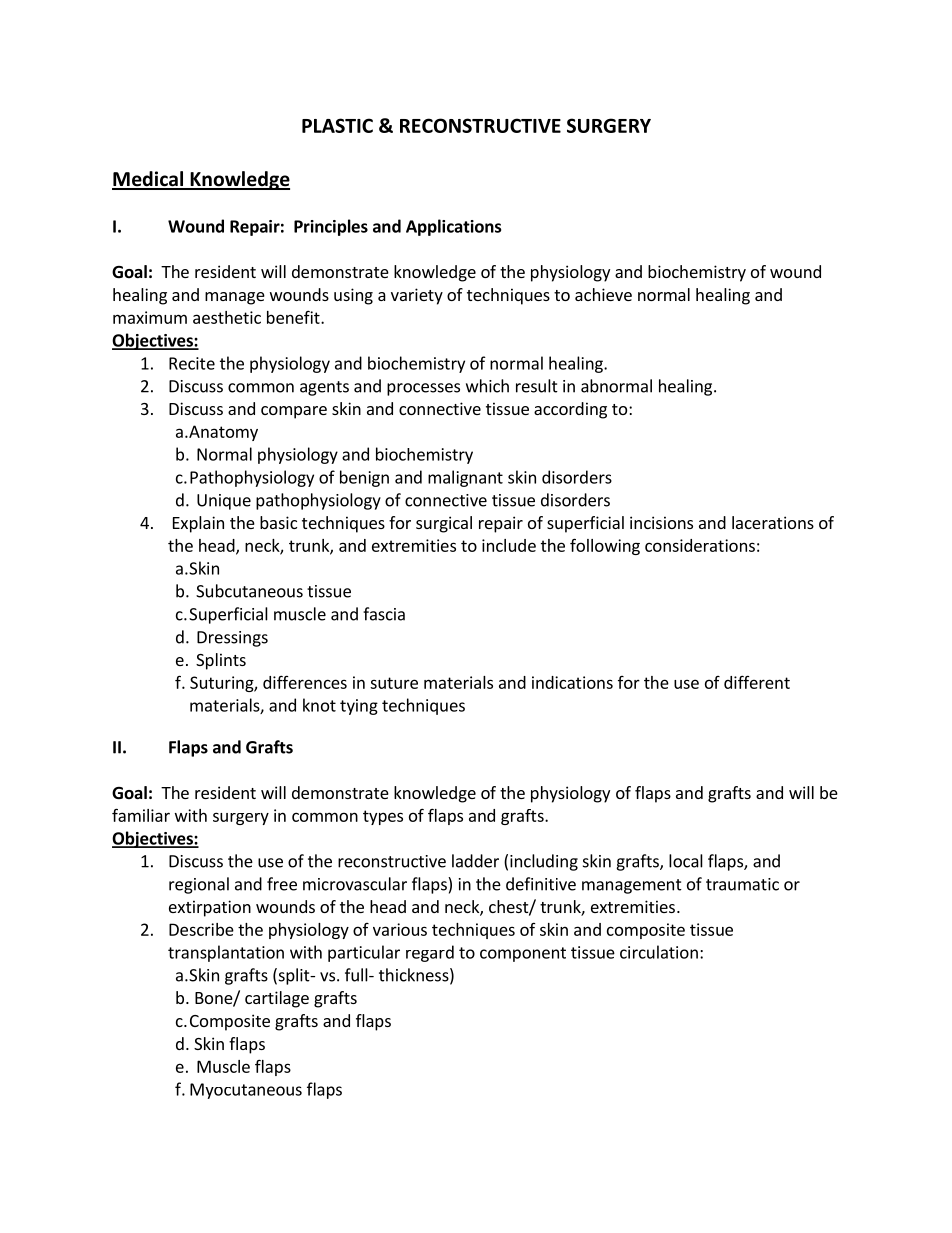  What do you see at coordinates (570, 410) in the screenshot?
I see `according` at bounding box center [570, 410].
